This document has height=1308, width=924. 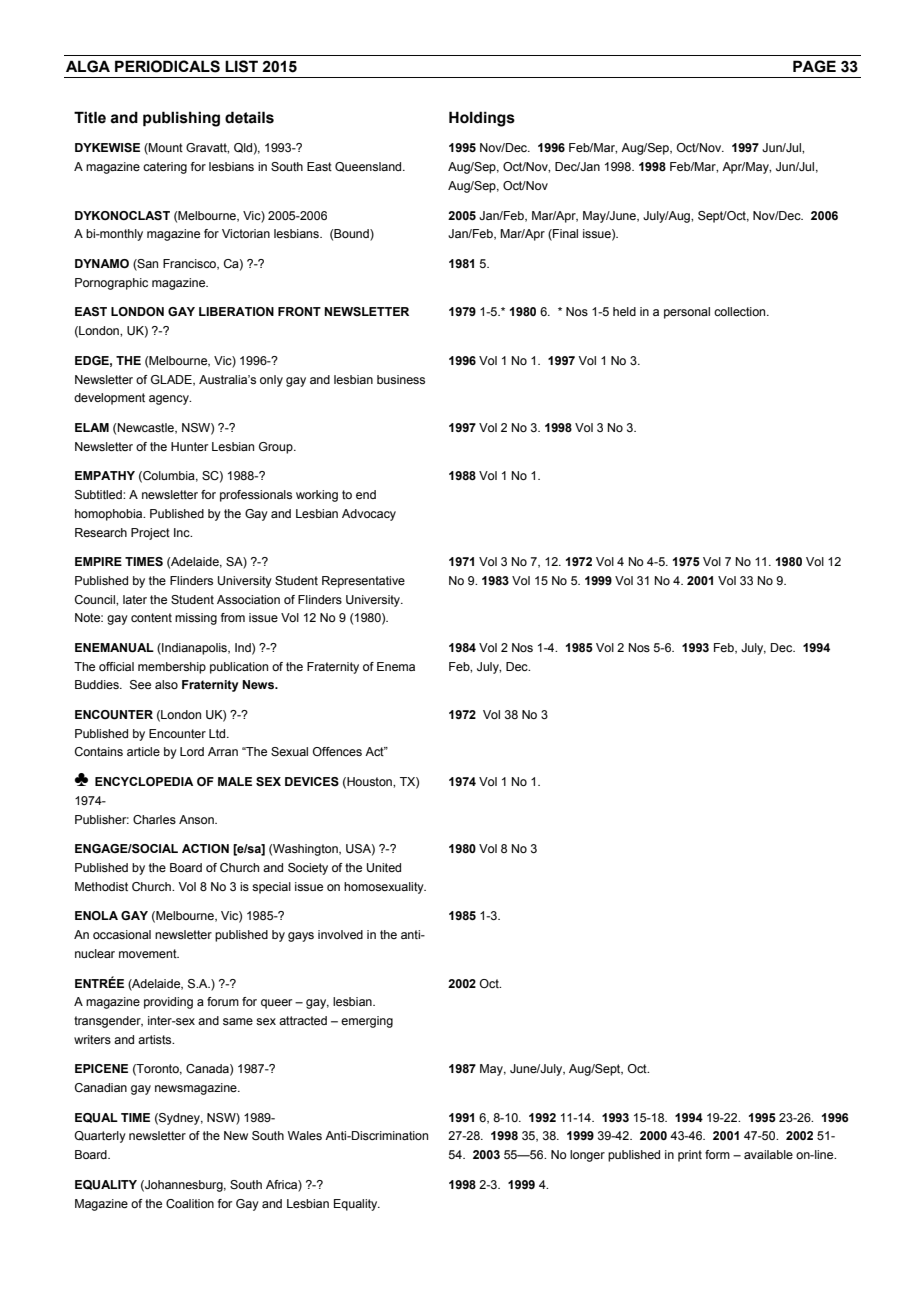 I want to click on collection, so click(x=741, y=311).
